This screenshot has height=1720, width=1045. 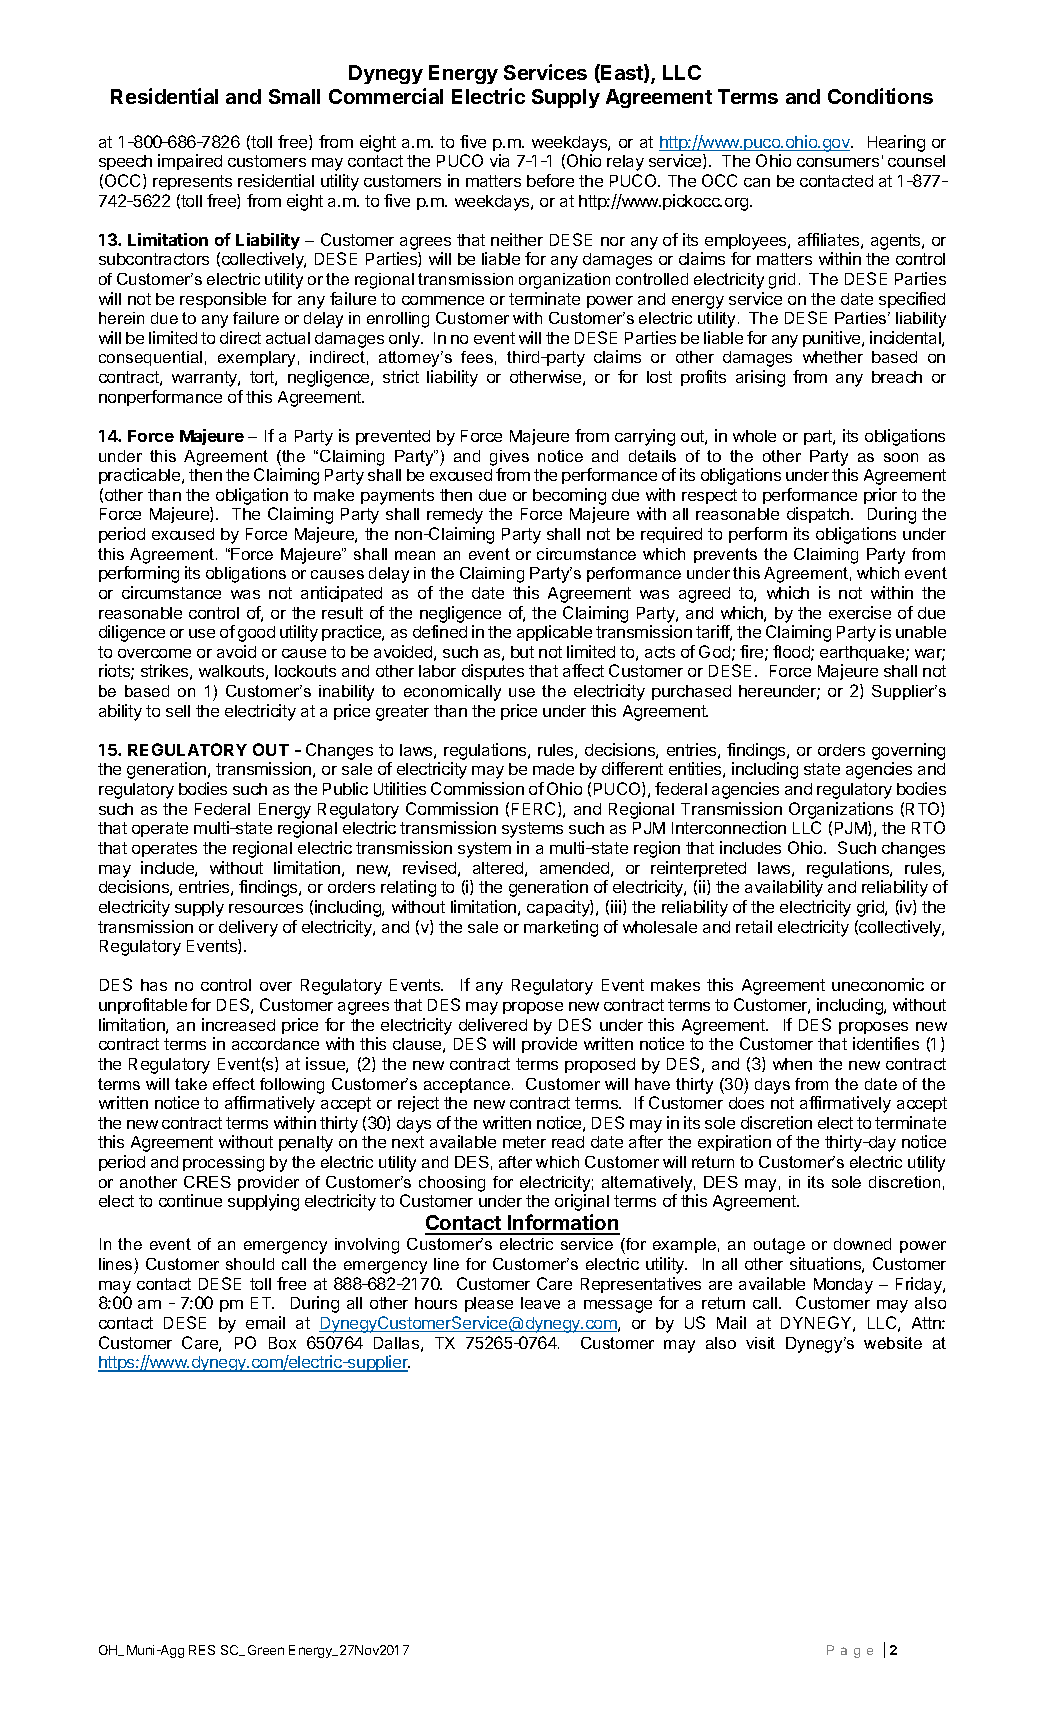 I want to click on sell, so click(x=178, y=711).
